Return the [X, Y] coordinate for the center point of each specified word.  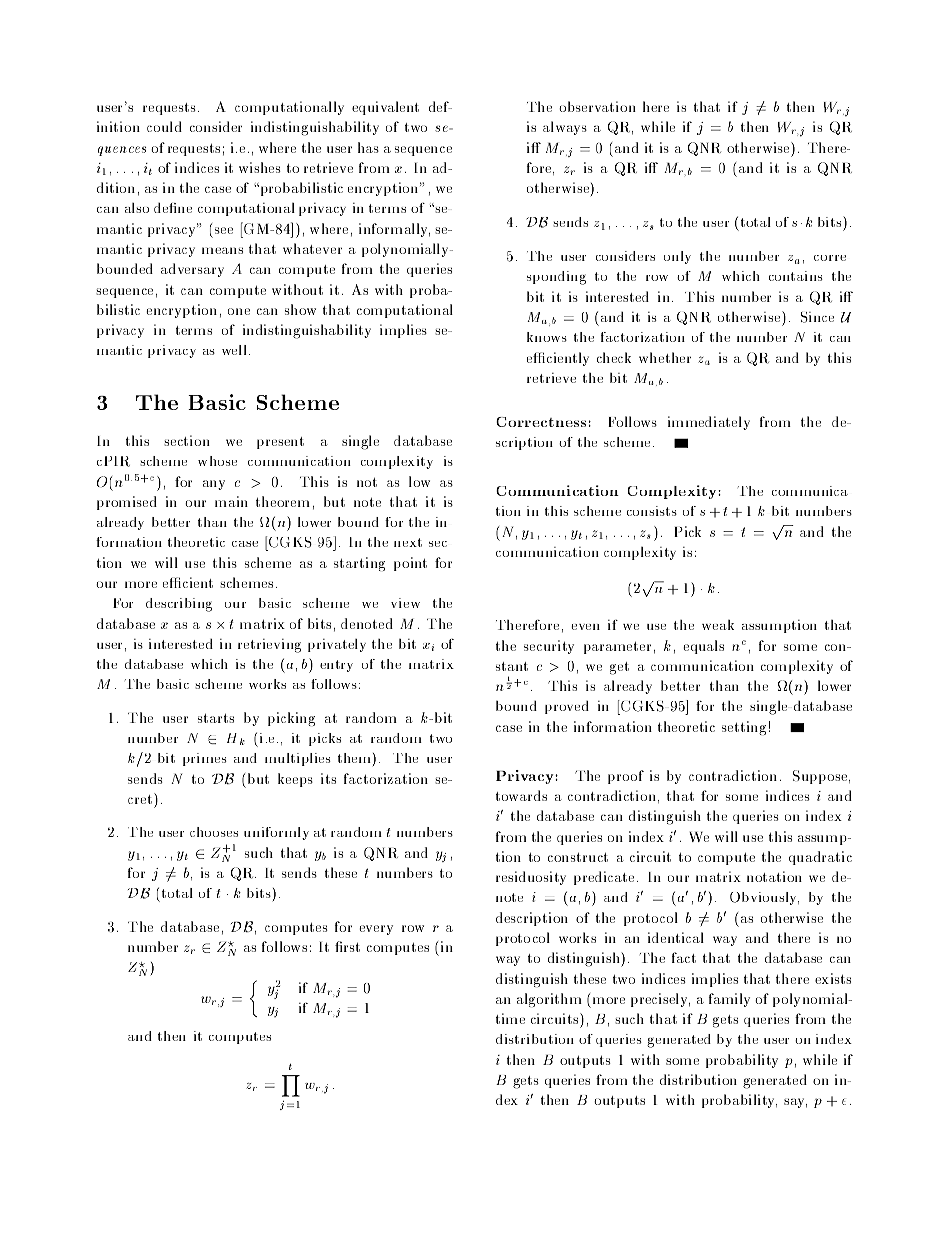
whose [217, 461]
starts [216, 718]
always [565, 128]
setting [744, 728]
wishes [260, 167]
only [677, 257]
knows [547, 337]
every [376, 930]
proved [567, 707]
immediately [709, 423]
